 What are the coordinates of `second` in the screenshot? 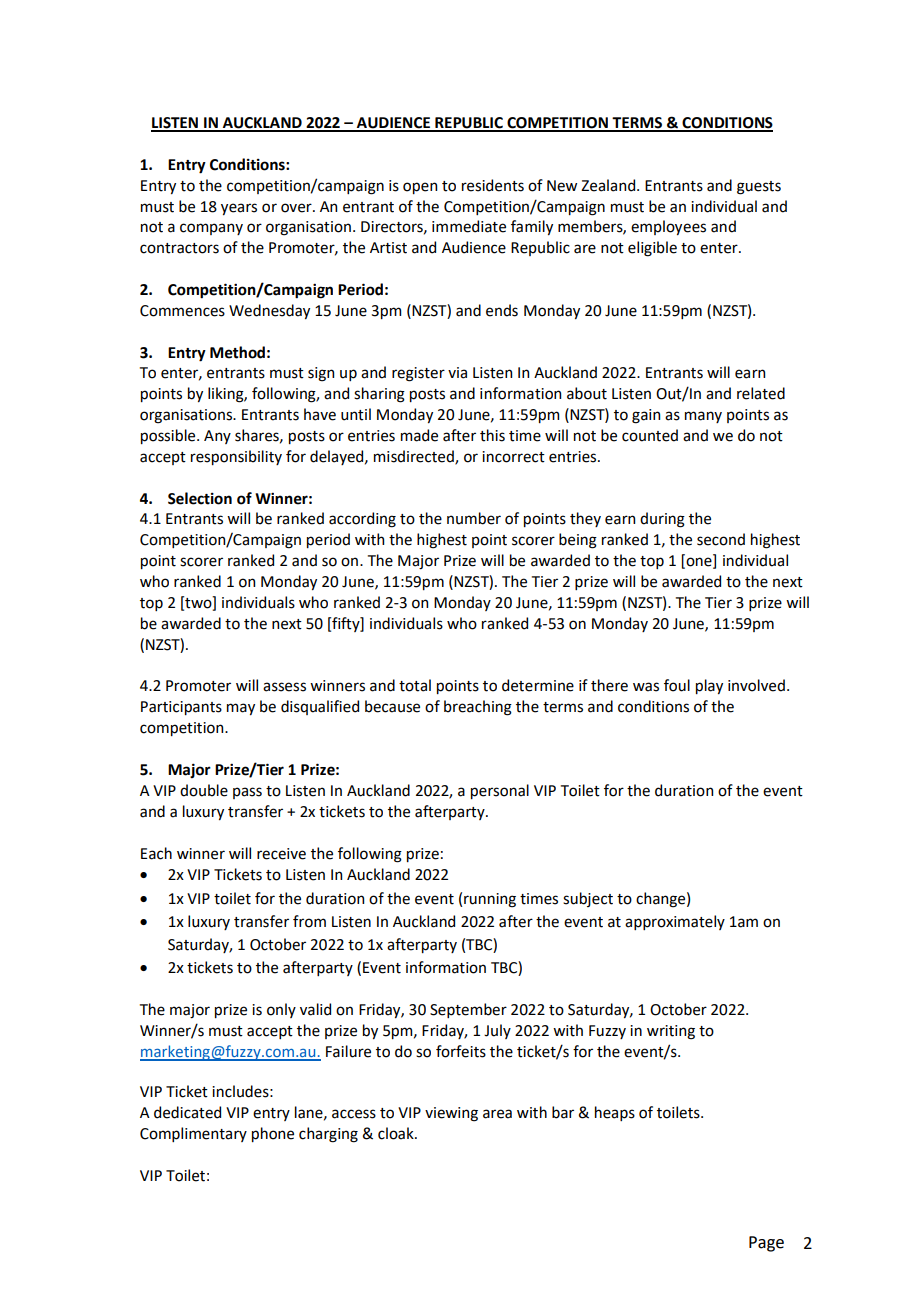 It's located at (721, 539).
